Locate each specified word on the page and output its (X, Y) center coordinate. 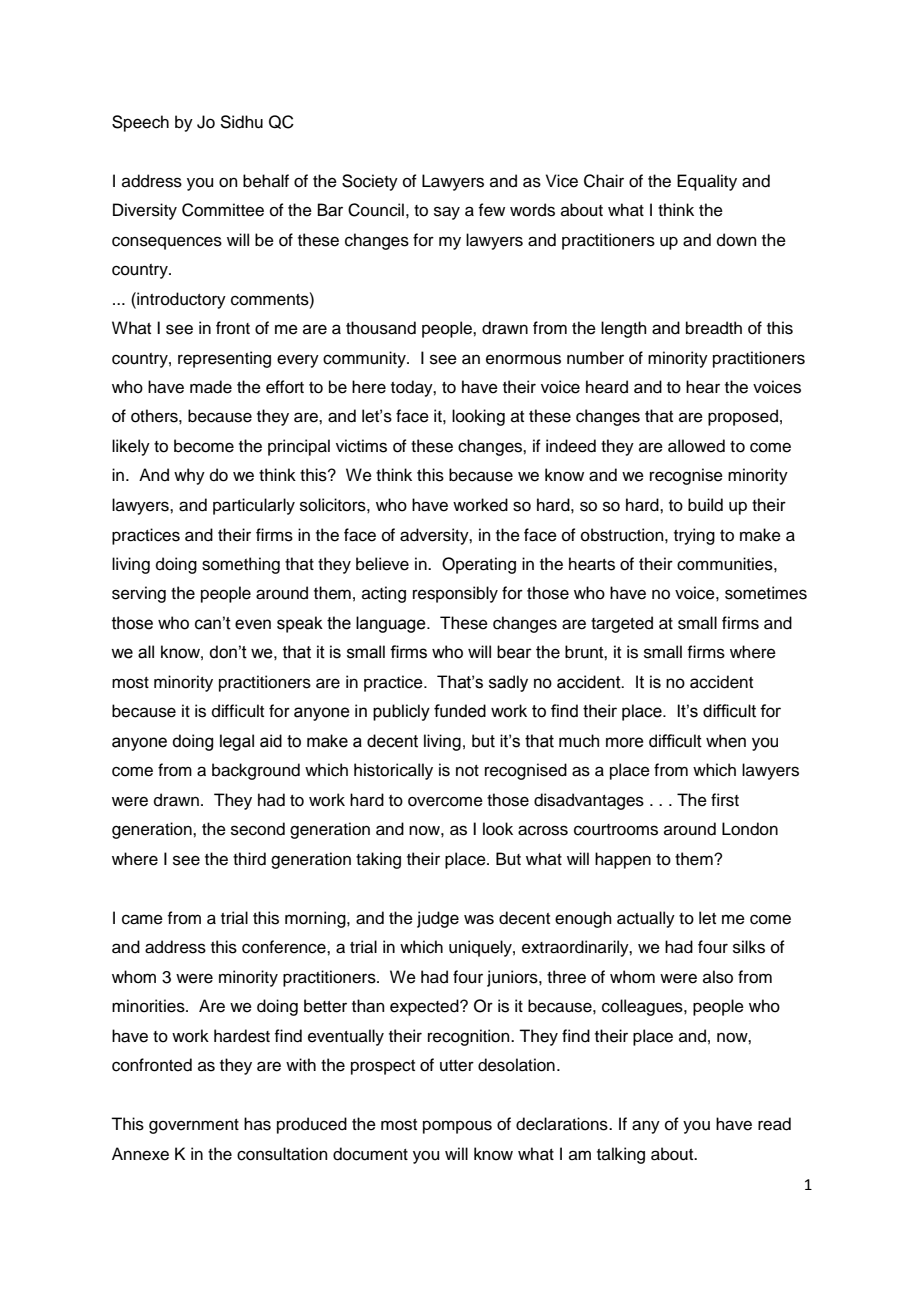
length (624, 329)
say (447, 213)
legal (237, 742)
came (142, 919)
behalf (266, 181)
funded (460, 711)
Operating (479, 565)
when (726, 741)
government (194, 1126)
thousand (381, 328)
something (241, 565)
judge (438, 919)
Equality (707, 182)
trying (694, 536)
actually (646, 919)
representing (224, 359)
